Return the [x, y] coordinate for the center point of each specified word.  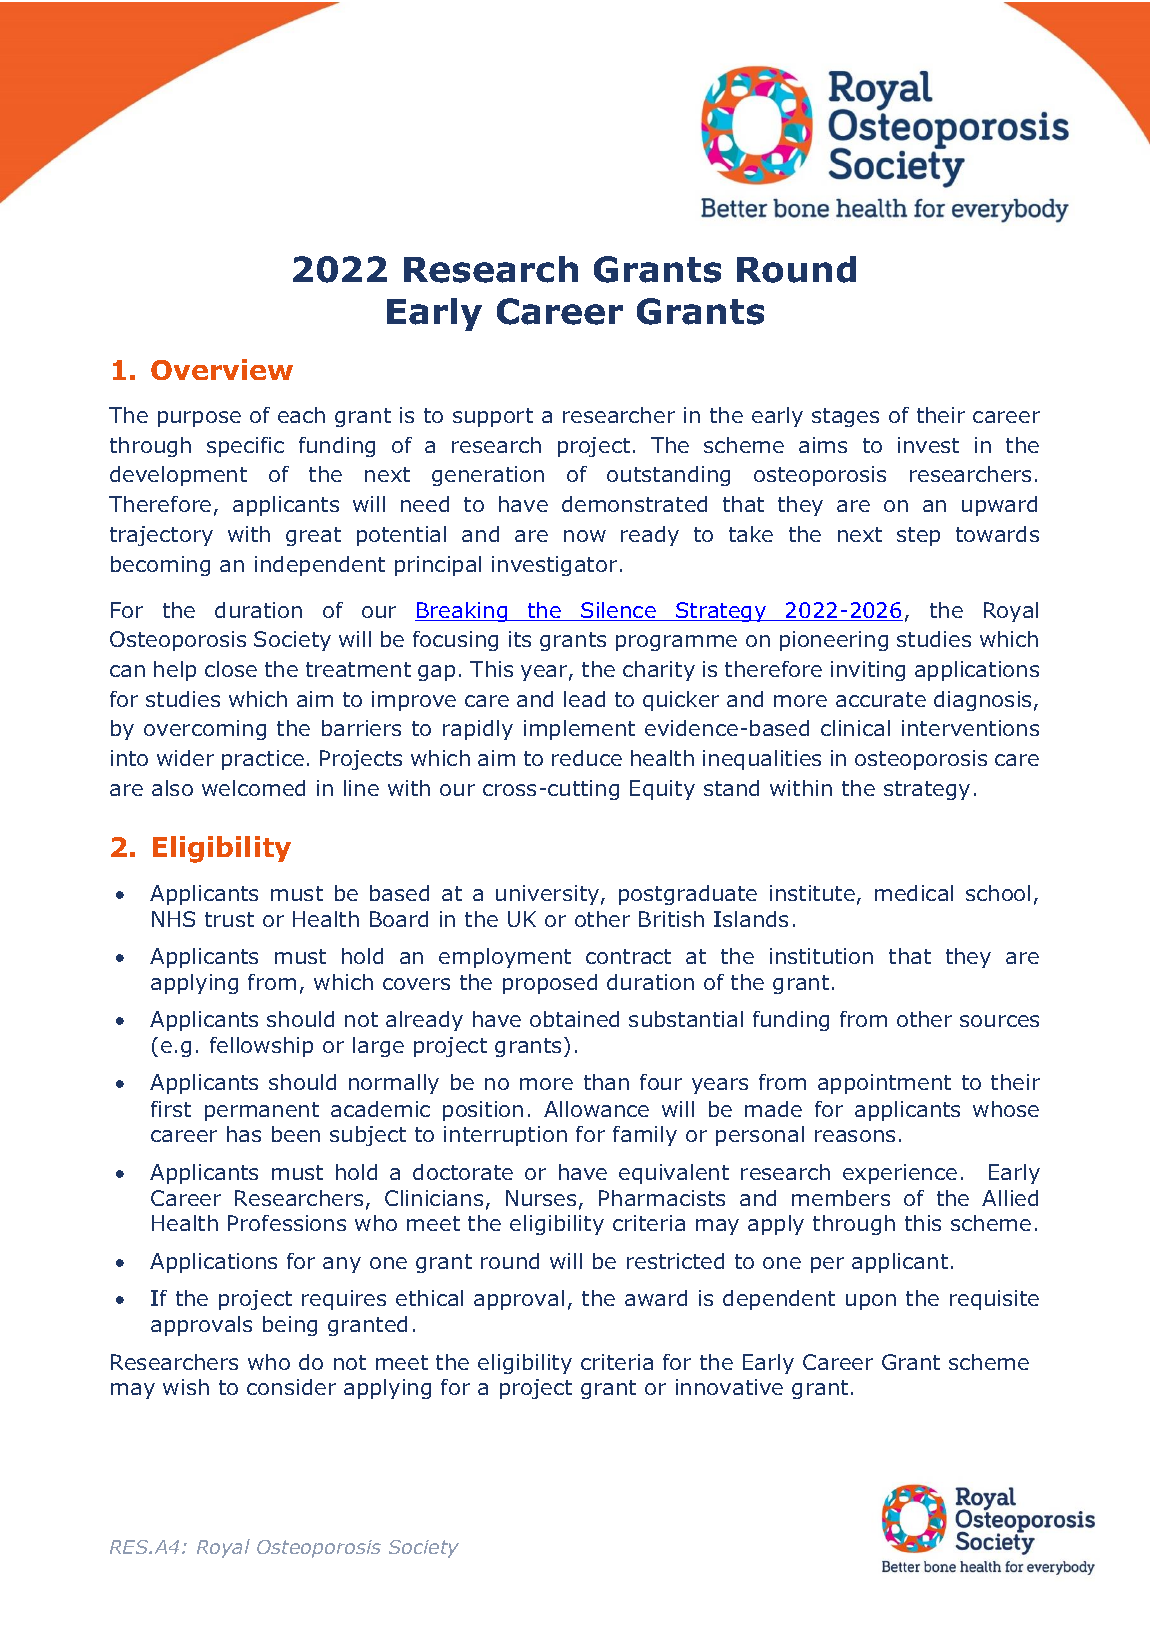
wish [186, 1387]
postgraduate [688, 895]
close [231, 669]
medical [914, 893]
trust [229, 919]
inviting [868, 671]
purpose [199, 419]
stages [845, 417]
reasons [855, 1136]
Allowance [596, 1109]
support [493, 417]
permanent [262, 1111]
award [656, 1298]
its [520, 639]
